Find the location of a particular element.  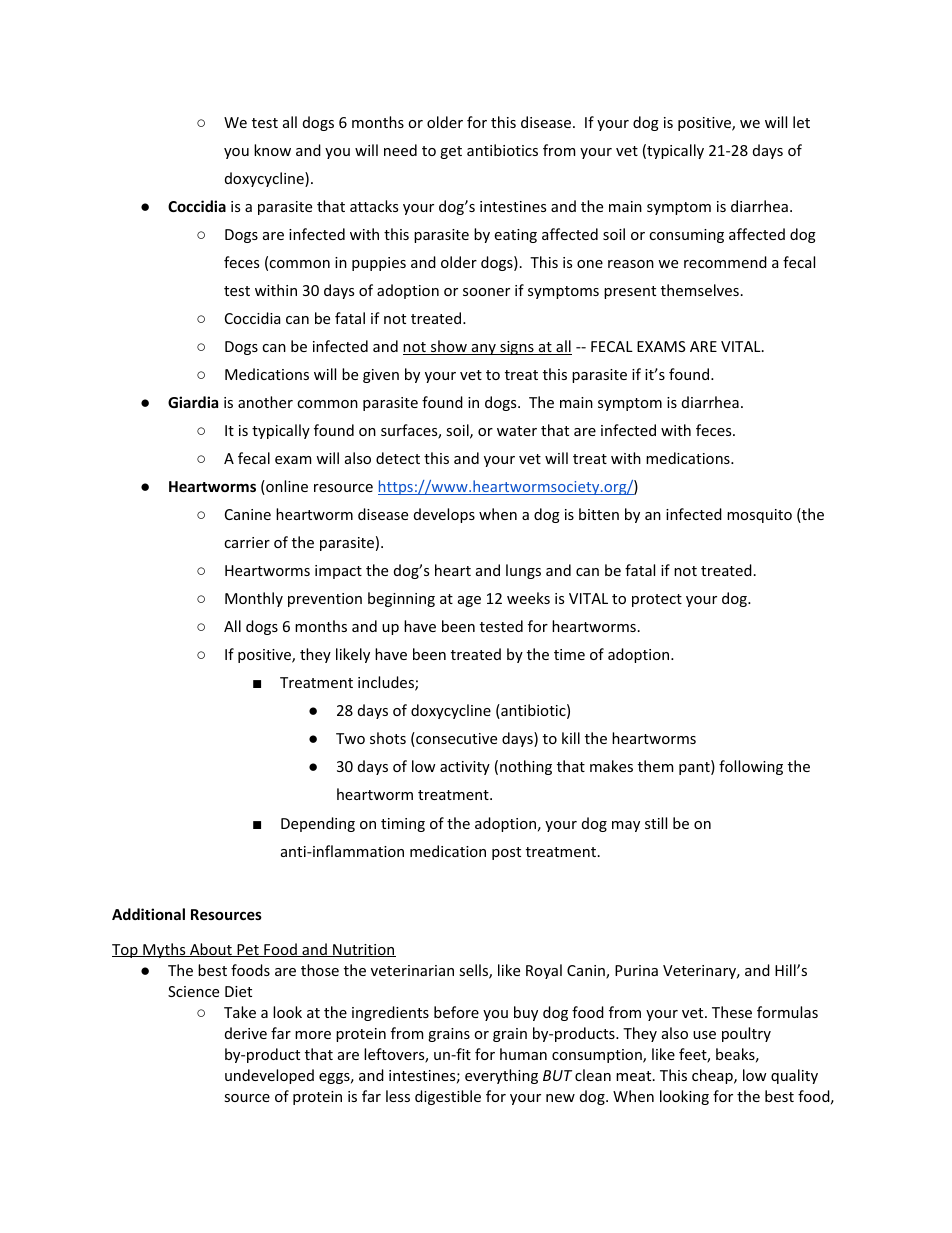

following is located at coordinates (751, 767).
